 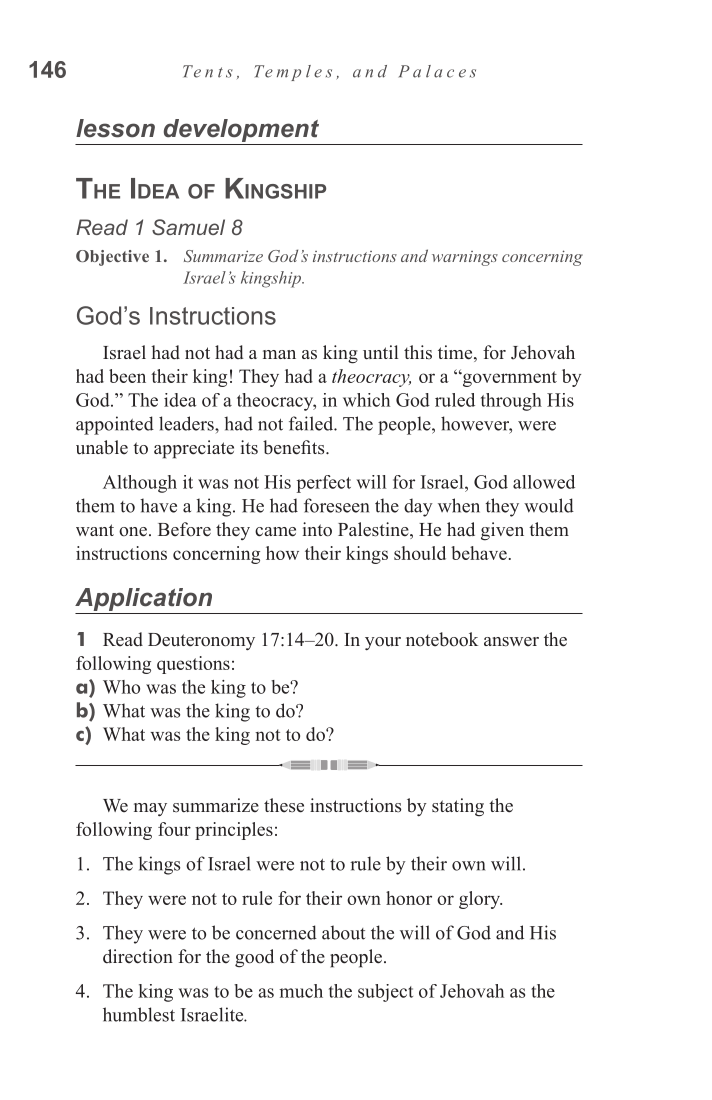 What do you see at coordinates (465, 258) in the image?
I see `warnings` at bounding box center [465, 258].
